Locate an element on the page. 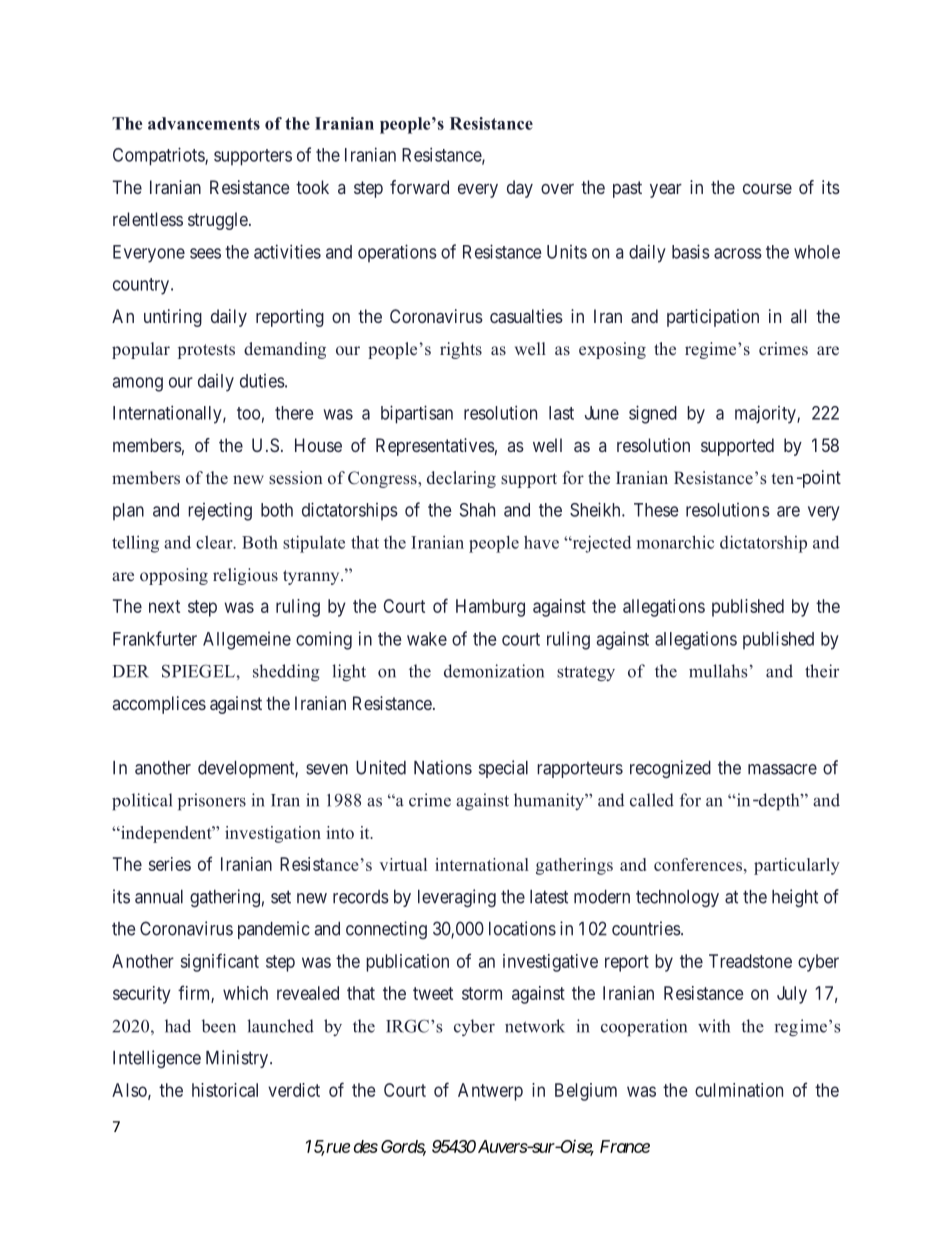 The width and height of the image is (952, 1233). declaring is located at coordinates (461, 479).
